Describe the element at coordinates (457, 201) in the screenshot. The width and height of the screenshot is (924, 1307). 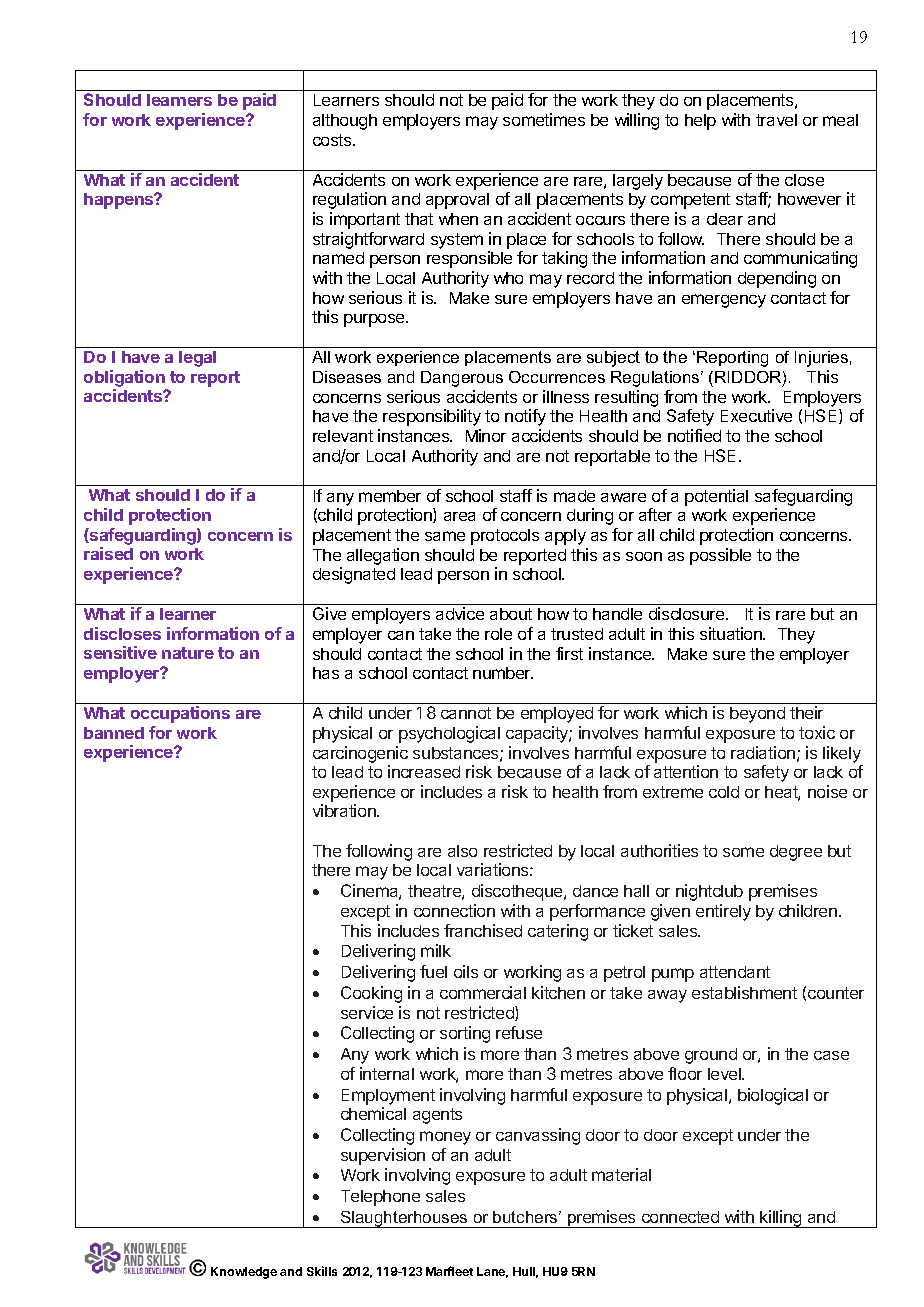
I see `approval` at that location.
